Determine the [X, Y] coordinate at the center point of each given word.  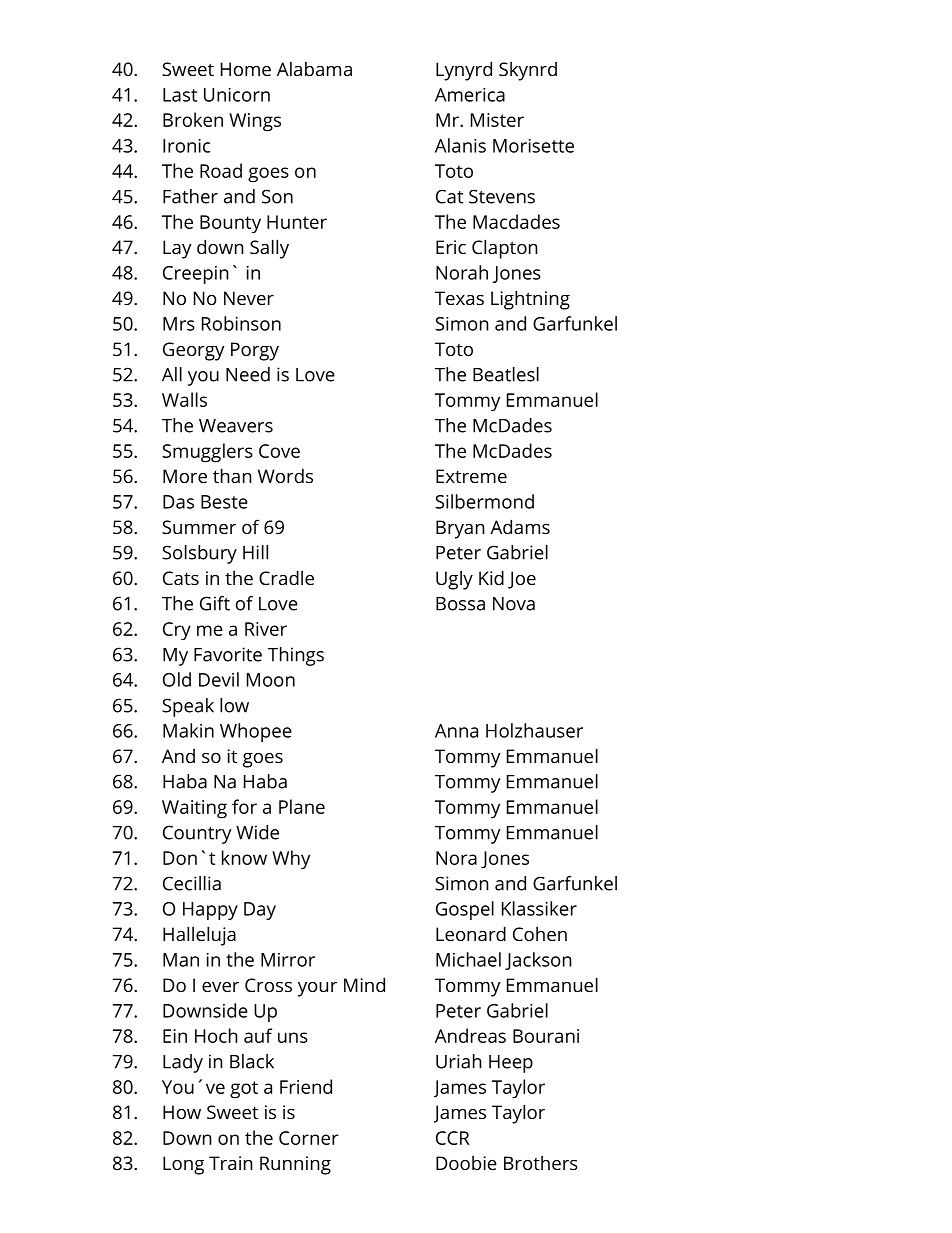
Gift [215, 603]
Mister [497, 120]
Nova [514, 604]
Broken [193, 119]
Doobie [466, 1163]
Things [296, 656]
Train [231, 1163]
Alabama [314, 69]
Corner [309, 1138]
